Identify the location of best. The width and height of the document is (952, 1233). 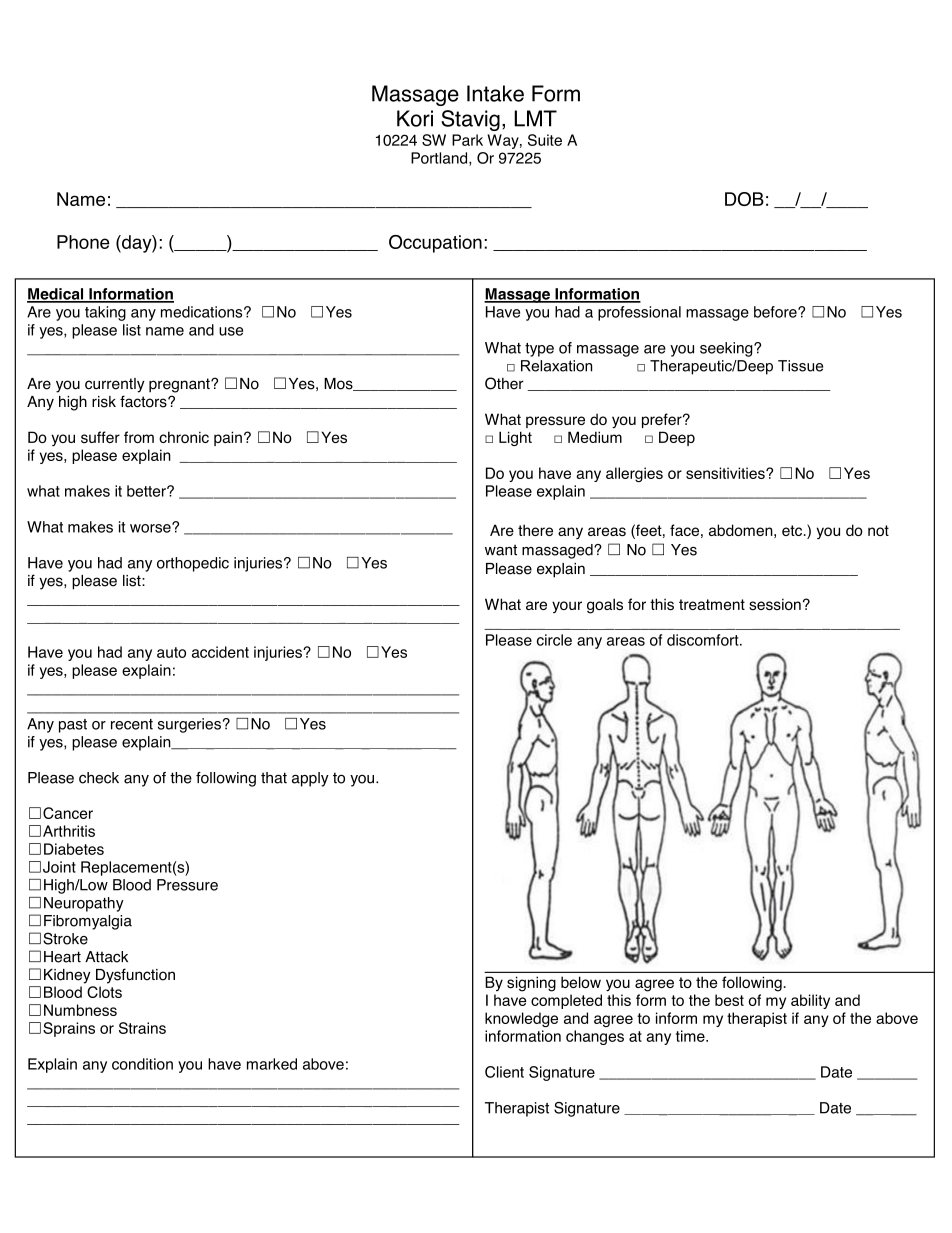
(729, 1000).
